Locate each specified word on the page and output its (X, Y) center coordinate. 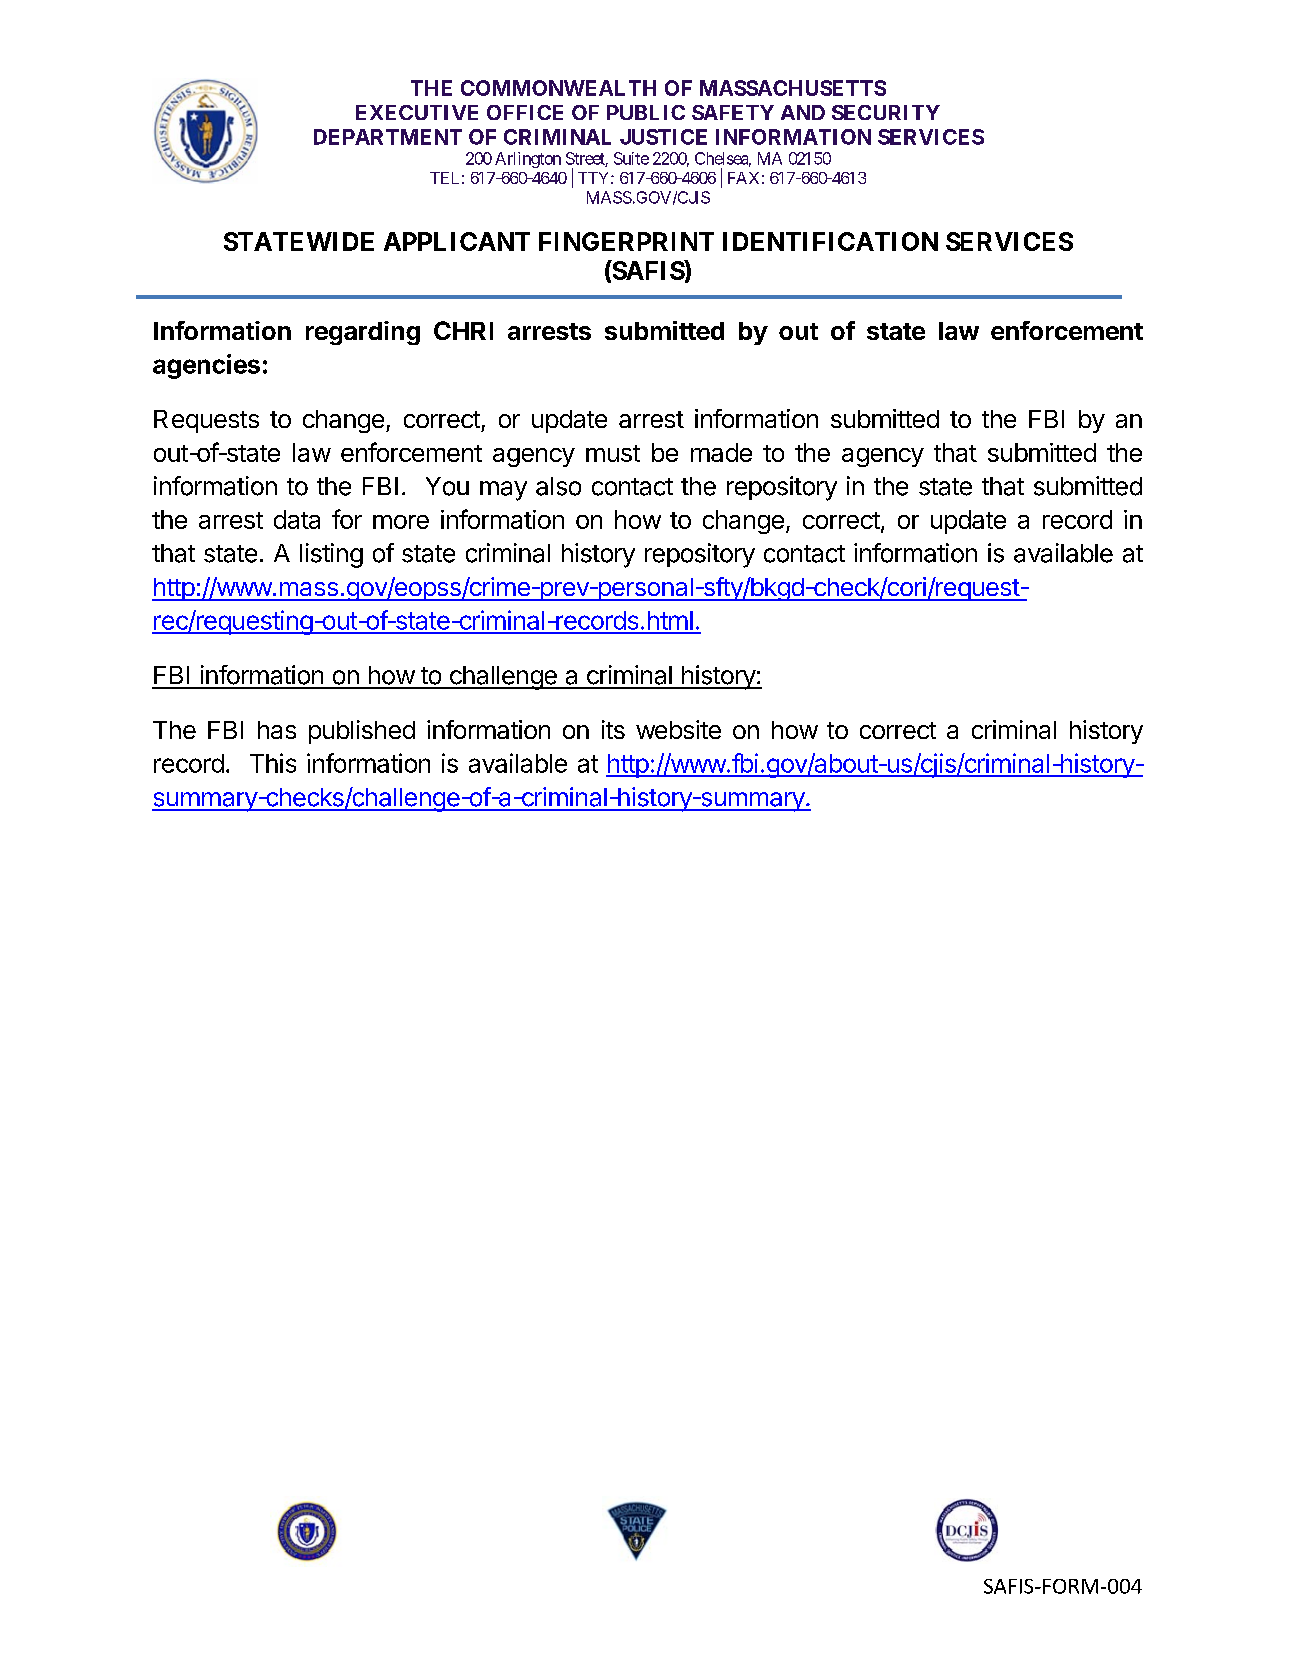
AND (803, 112)
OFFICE (525, 112)
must (613, 453)
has (277, 730)
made (721, 452)
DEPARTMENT (388, 137)
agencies (206, 366)
